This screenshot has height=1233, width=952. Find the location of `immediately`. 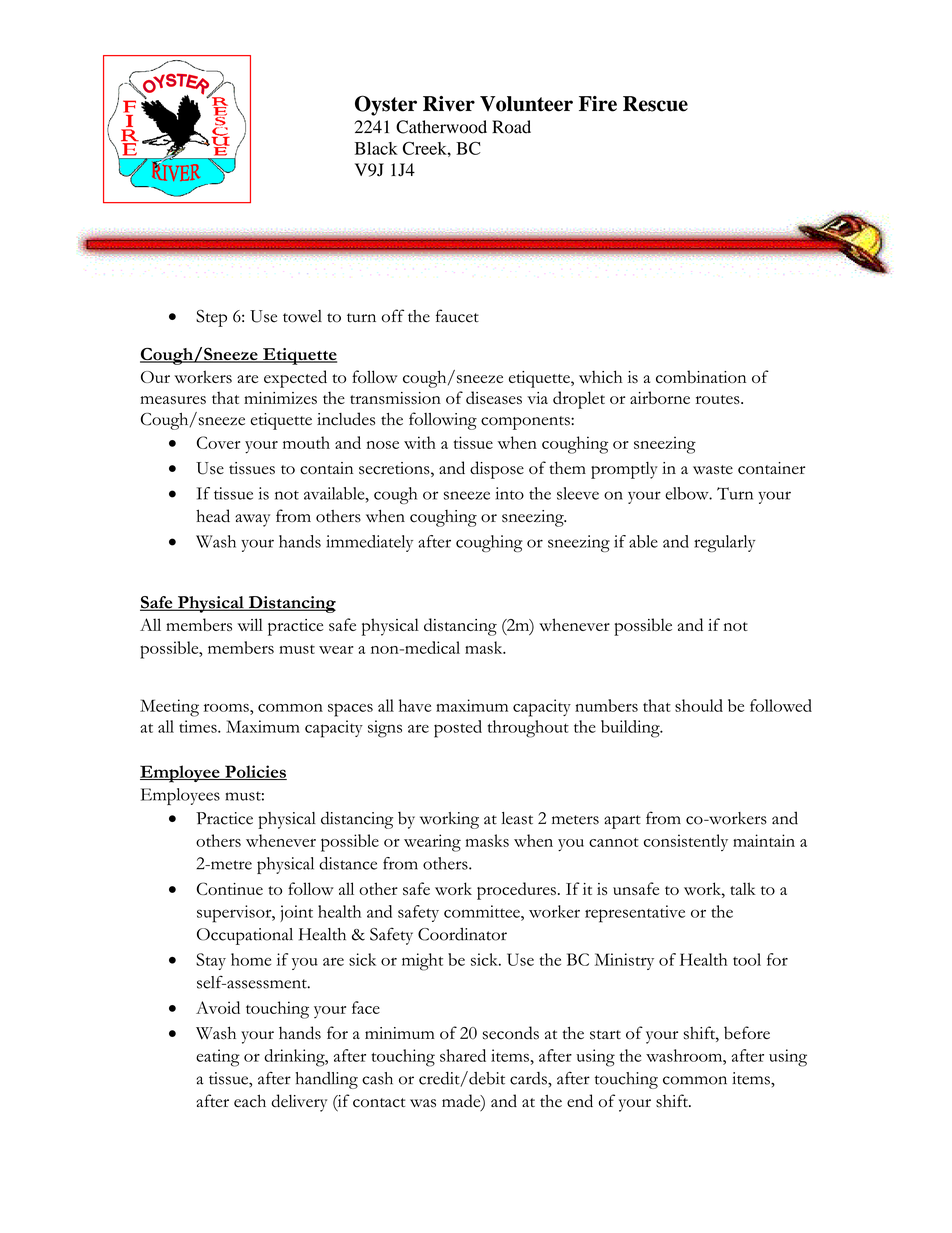

immediately is located at coordinates (369, 543).
